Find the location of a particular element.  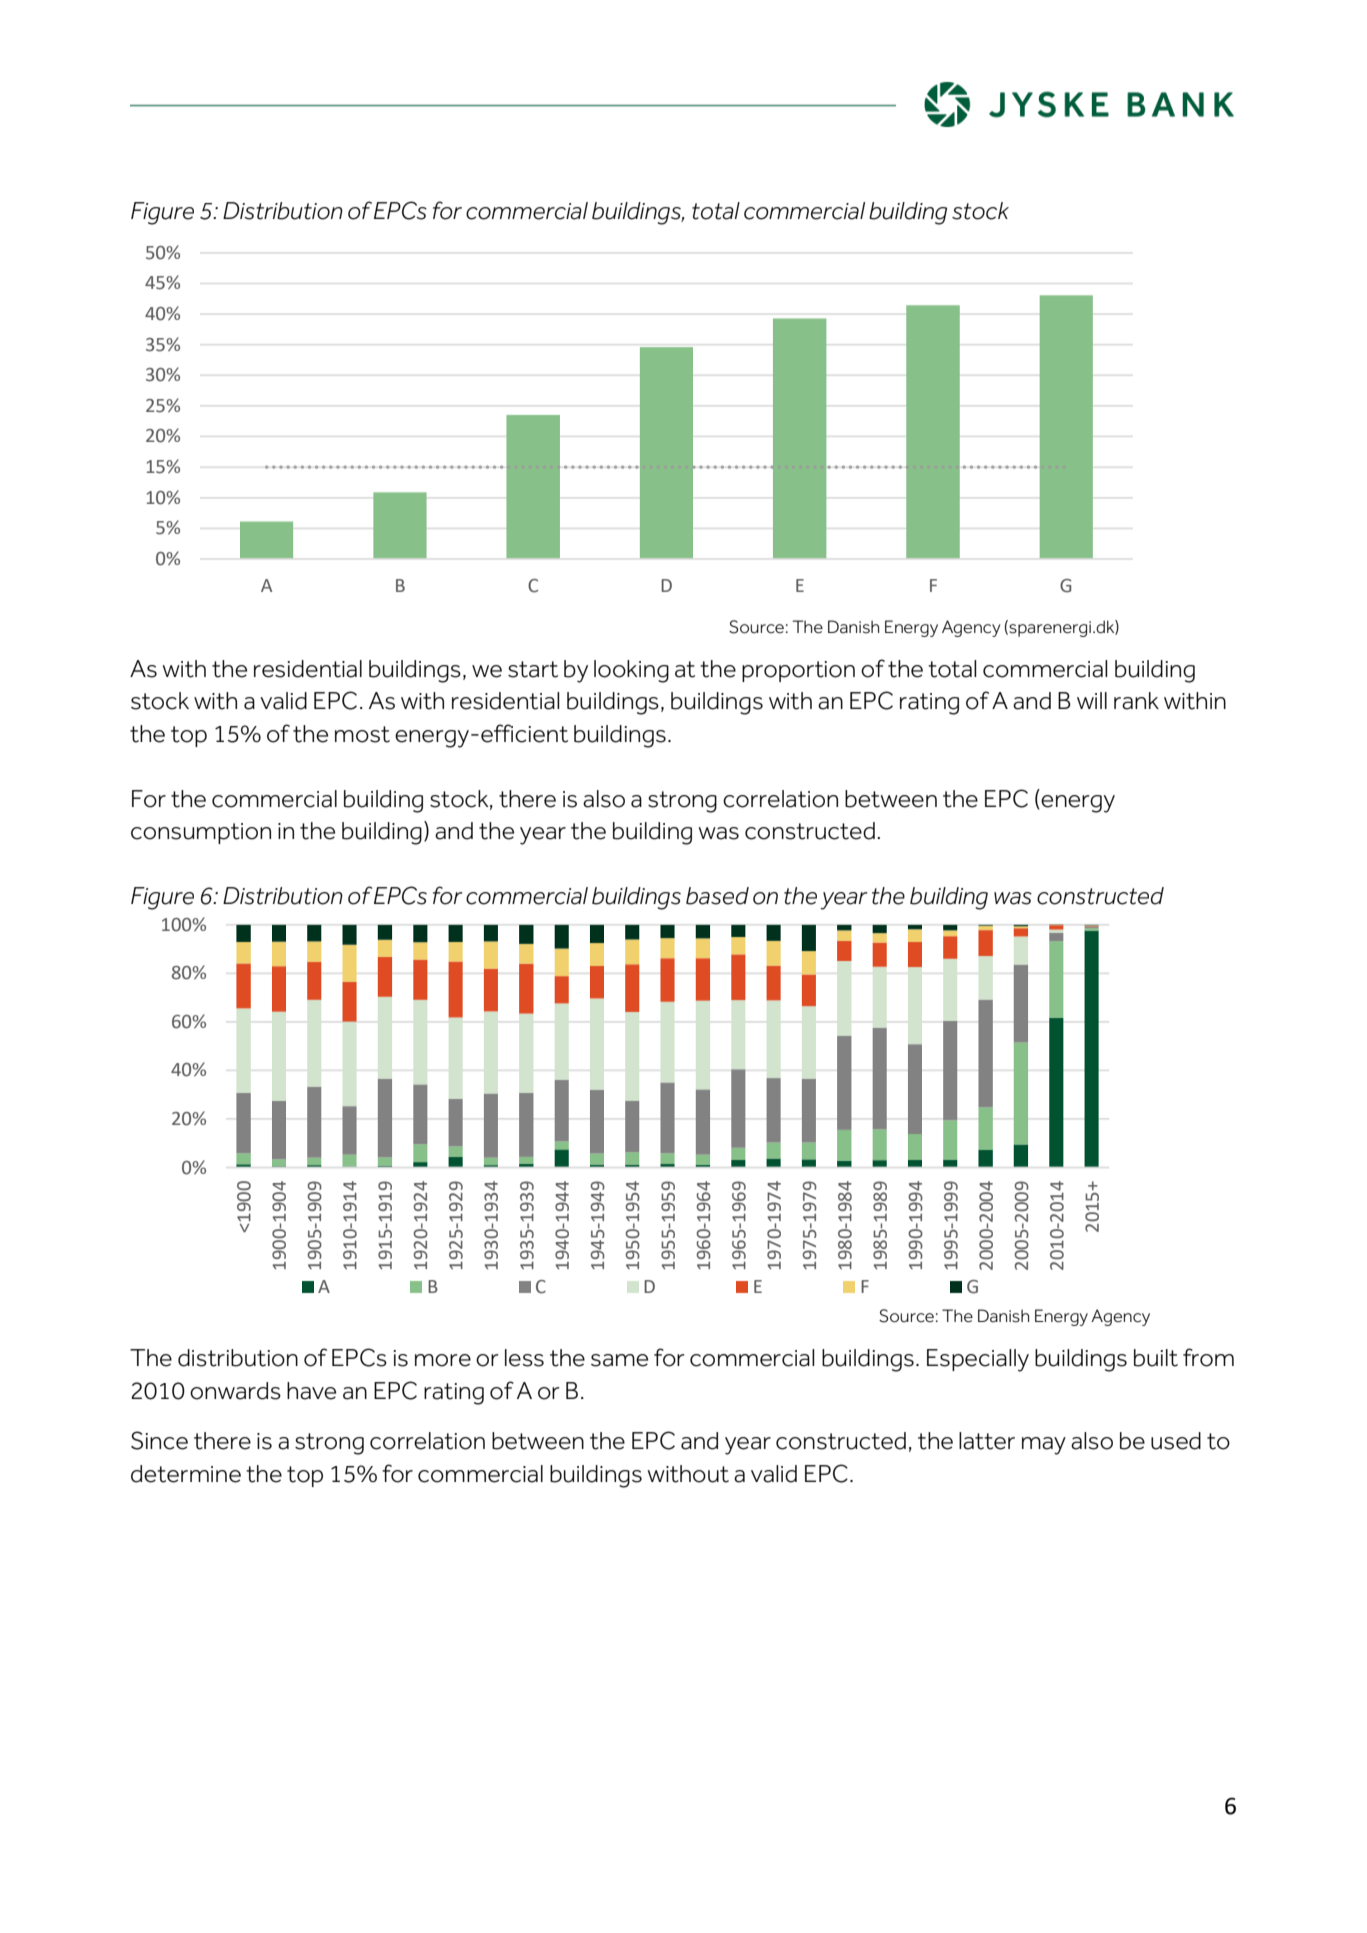

based is located at coordinates (717, 896).
